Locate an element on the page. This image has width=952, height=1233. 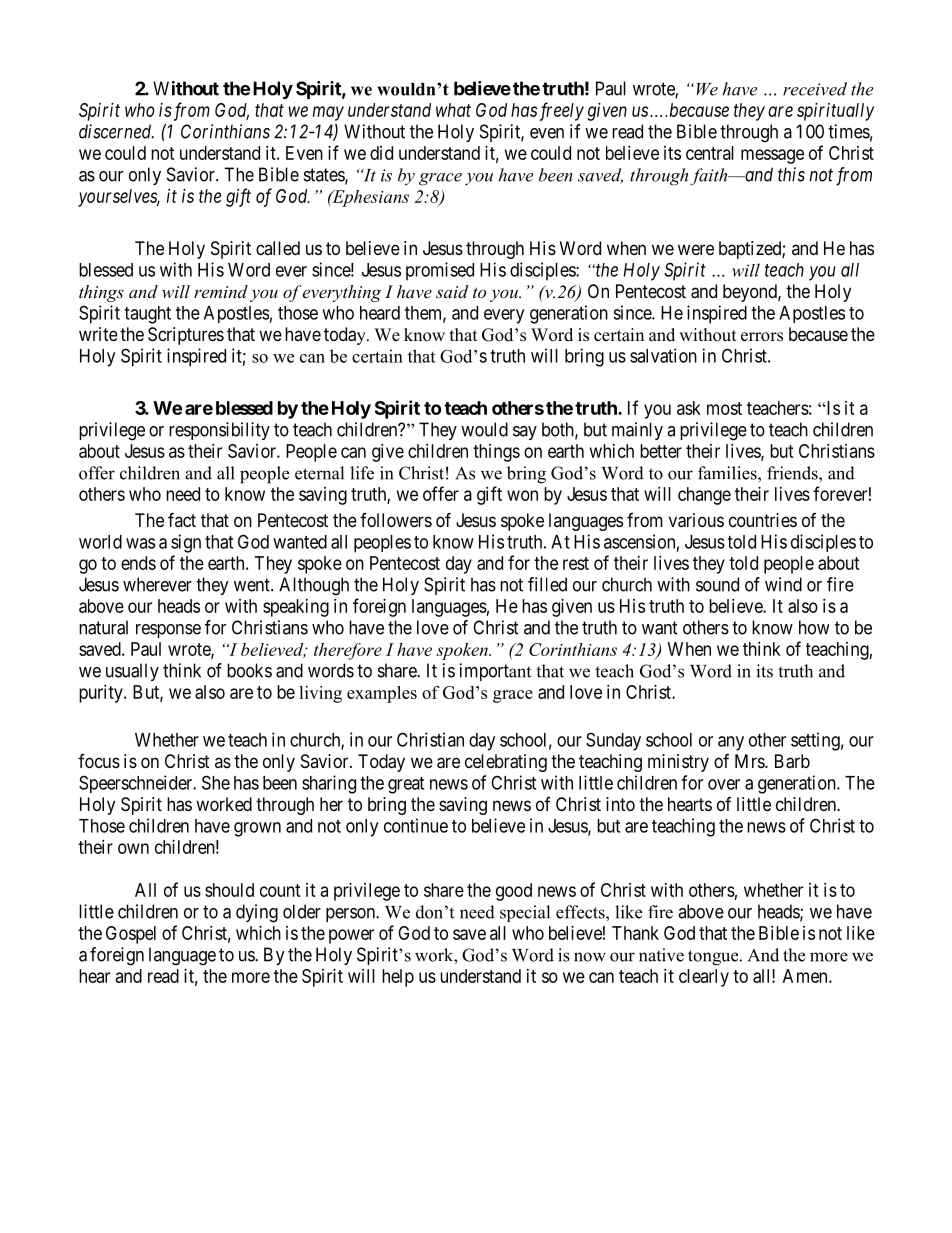
central is located at coordinates (710, 153).
